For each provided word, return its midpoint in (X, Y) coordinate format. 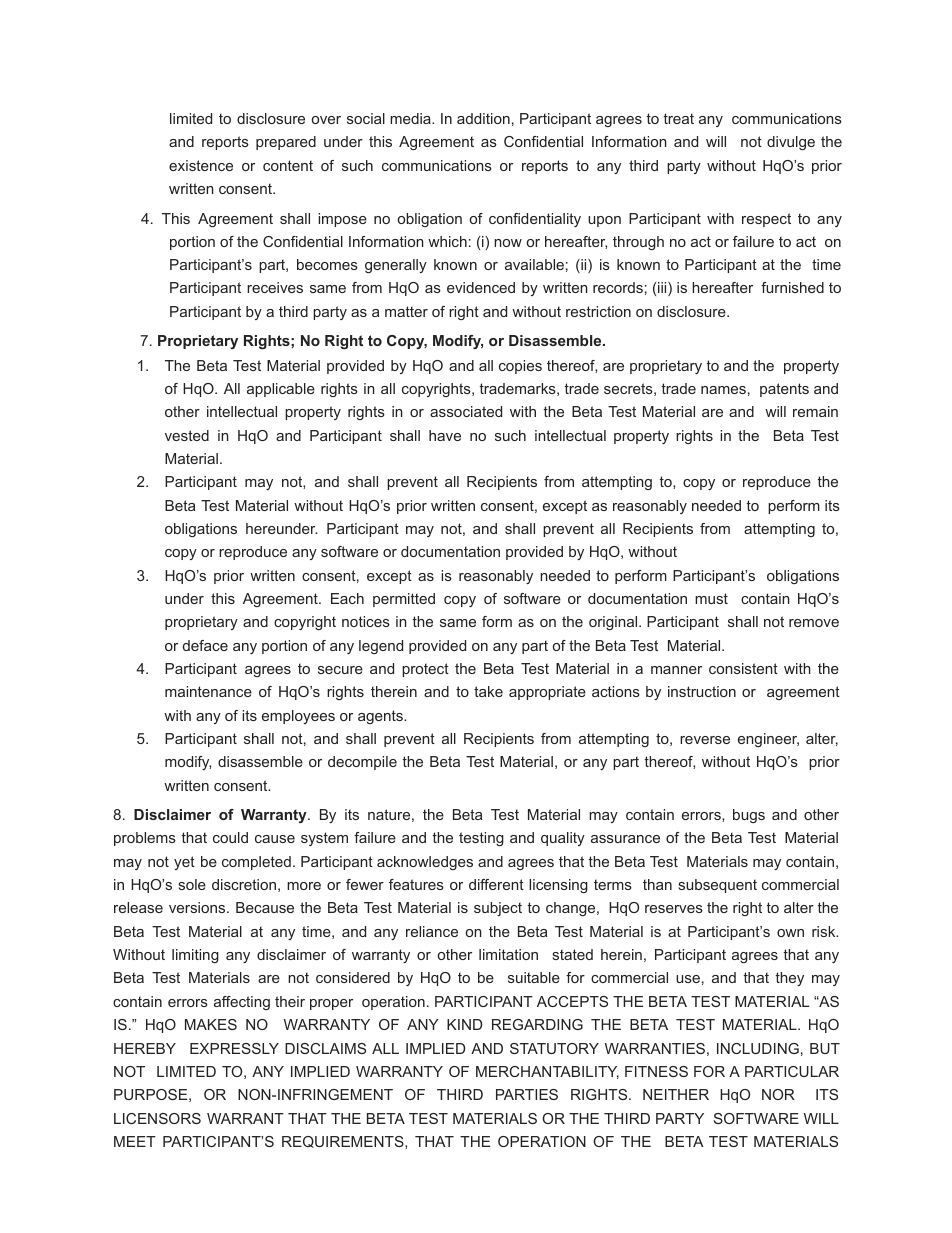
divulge (791, 143)
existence (201, 165)
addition (483, 118)
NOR (778, 1094)
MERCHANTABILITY (547, 1072)
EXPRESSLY (234, 1048)
